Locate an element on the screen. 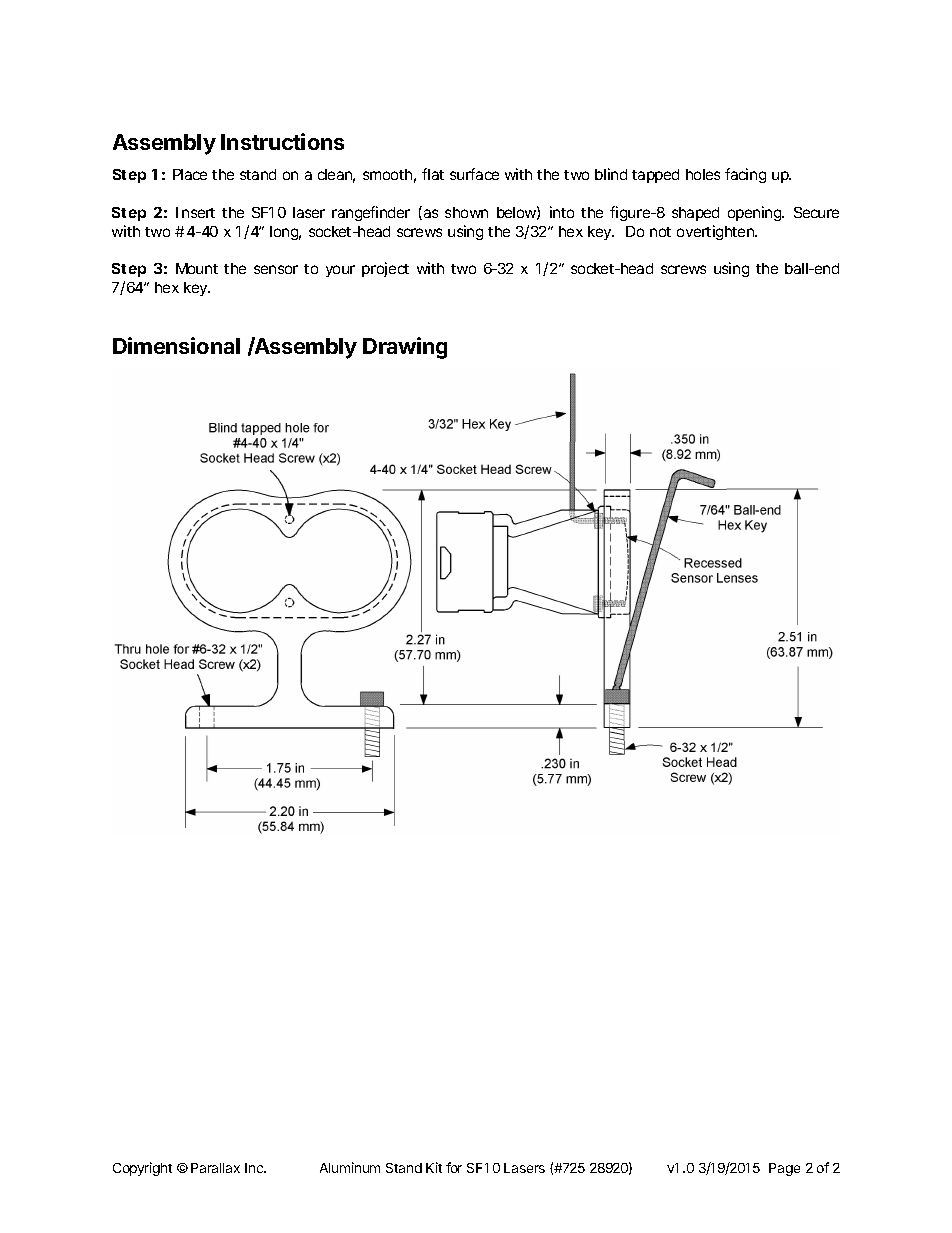  Drawing is located at coordinates (405, 348).
